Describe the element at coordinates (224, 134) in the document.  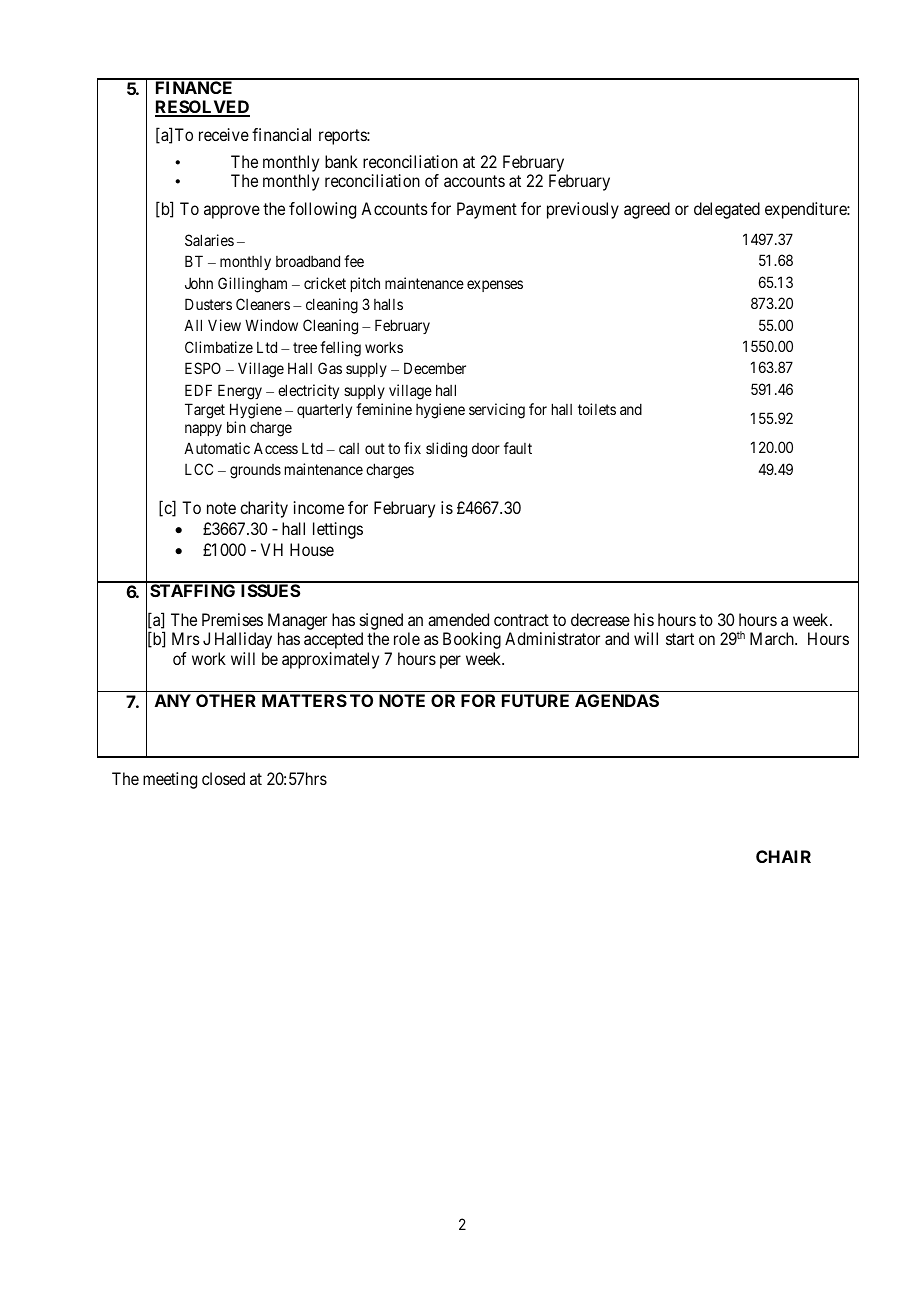
I see `receive` at that location.
